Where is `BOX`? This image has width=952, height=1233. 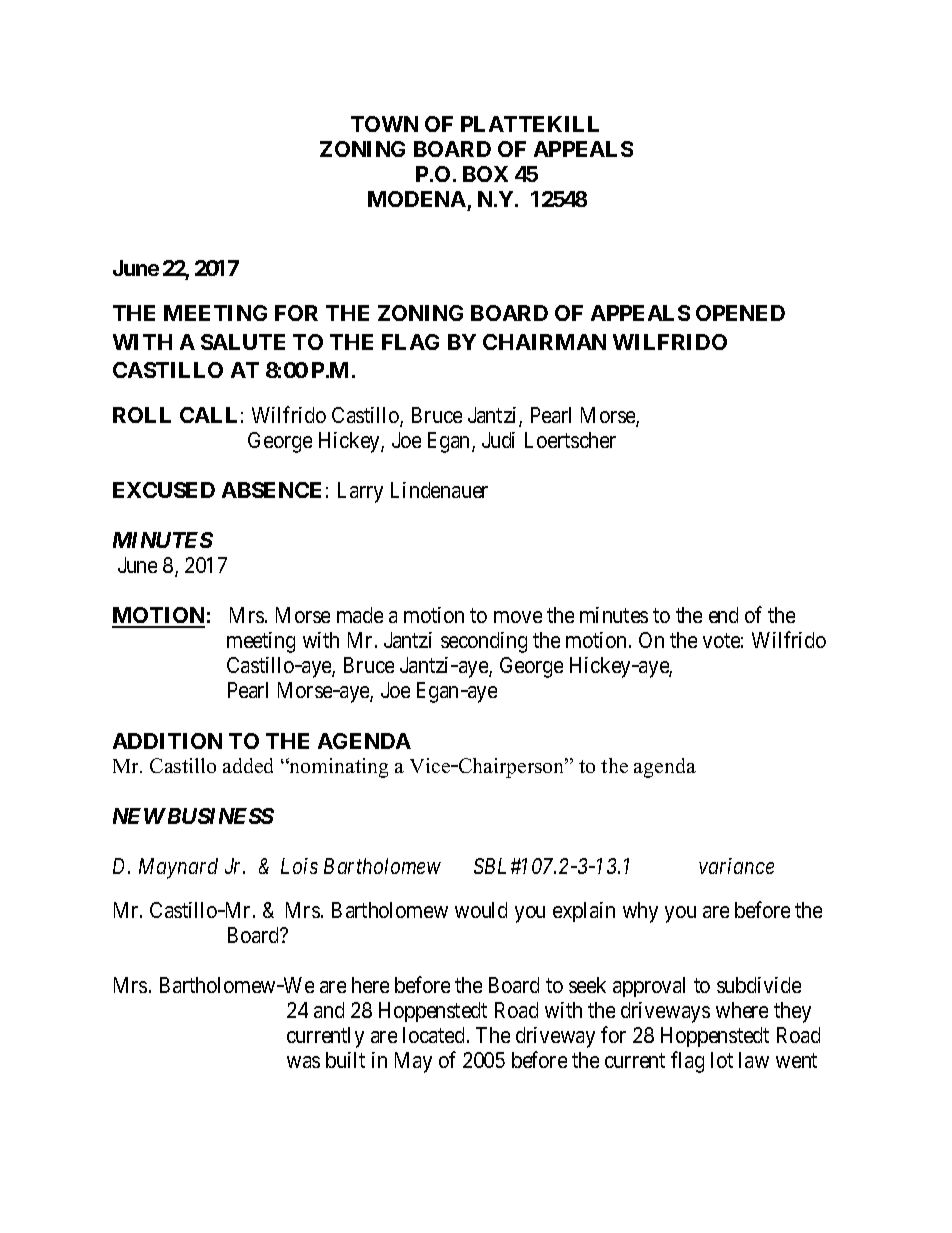 BOX is located at coordinates (485, 174).
